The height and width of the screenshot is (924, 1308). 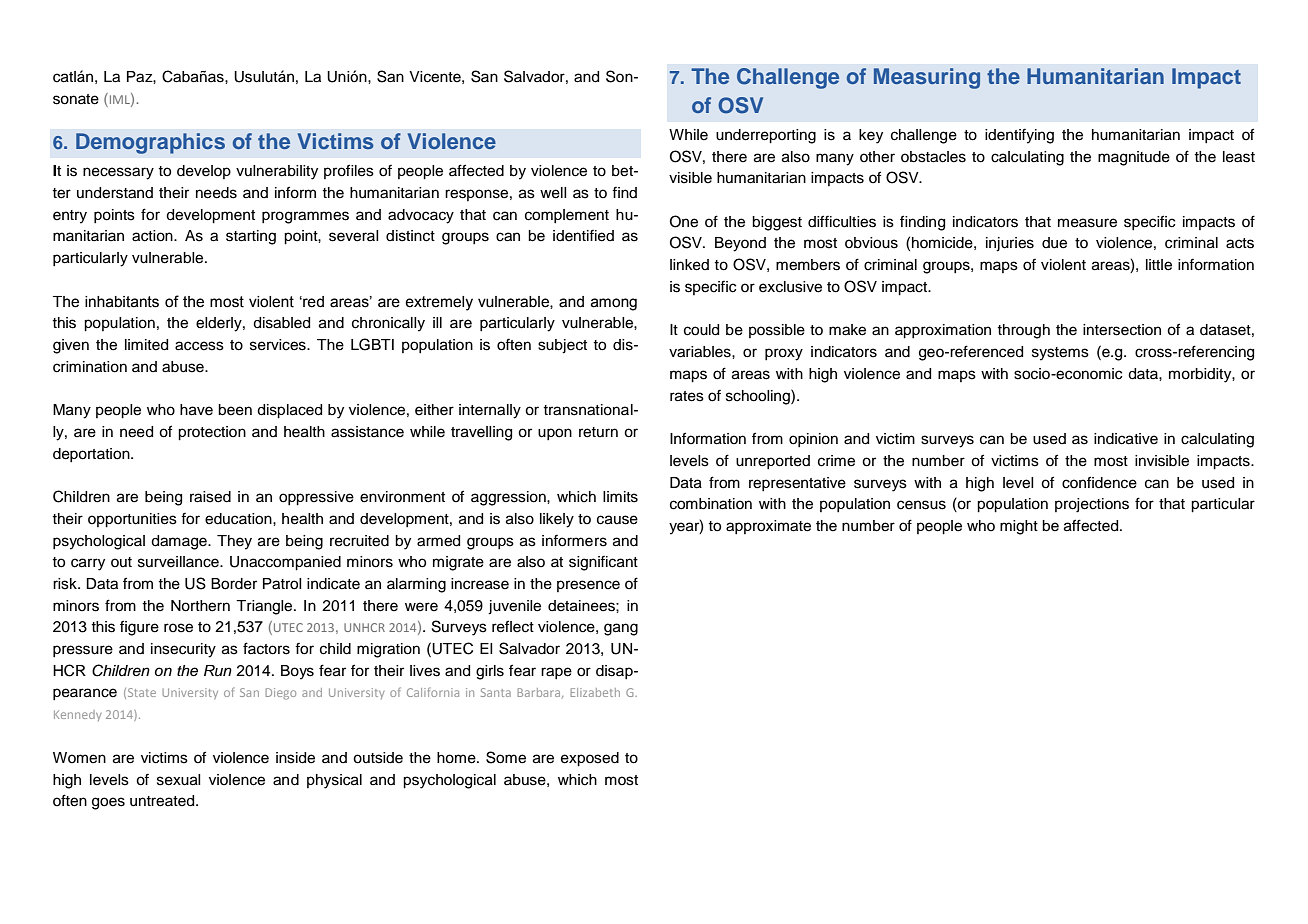 I want to click on sexual, so click(x=179, y=780).
